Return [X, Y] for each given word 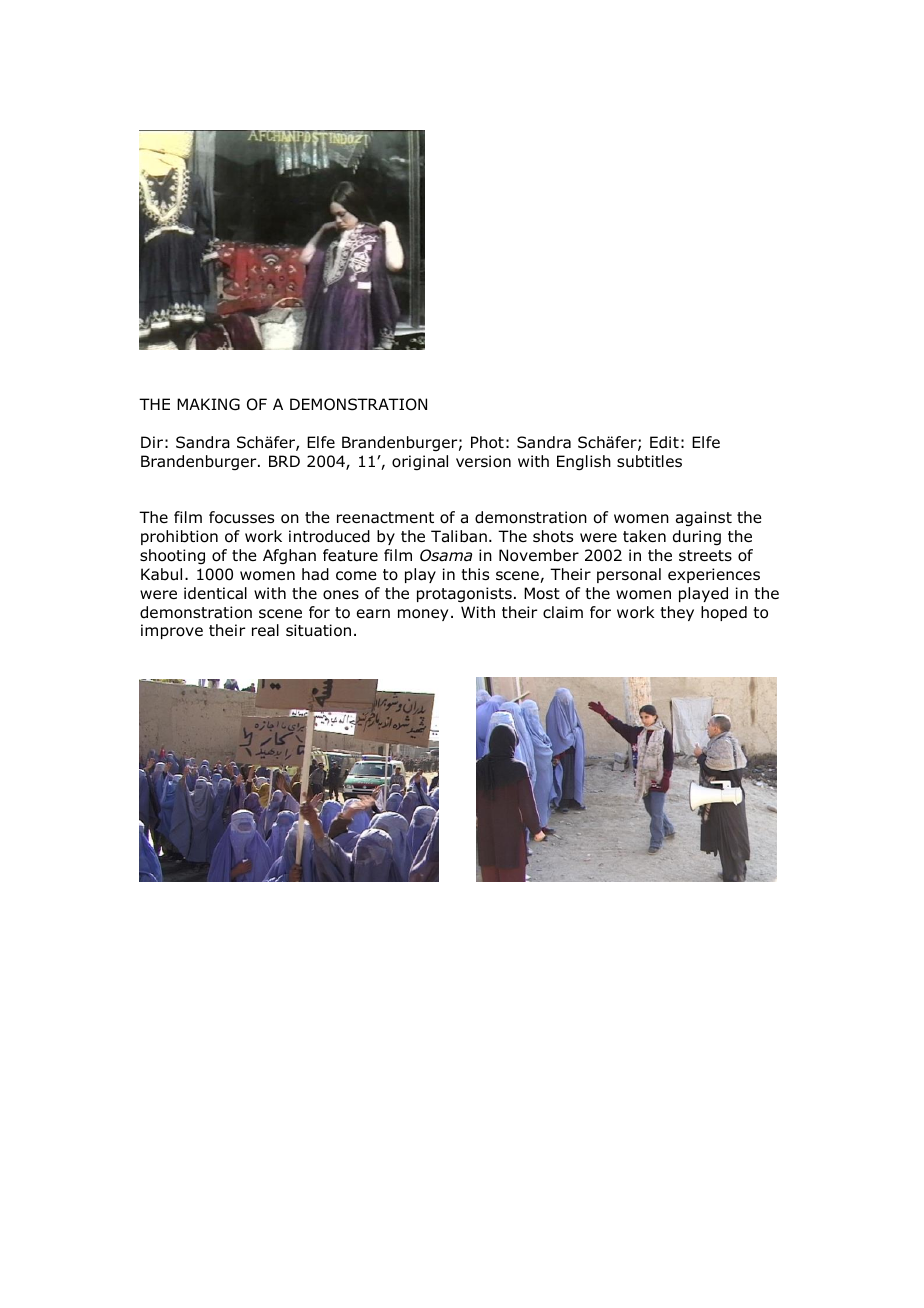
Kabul [161, 574]
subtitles [649, 461]
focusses [241, 517]
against [704, 519]
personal [629, 575]
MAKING [208, 404]
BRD [284, 461]
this [475, 574]
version [483, 461]
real [265, 630]
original [420, 463]
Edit [664, 442]
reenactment [385, 518]
